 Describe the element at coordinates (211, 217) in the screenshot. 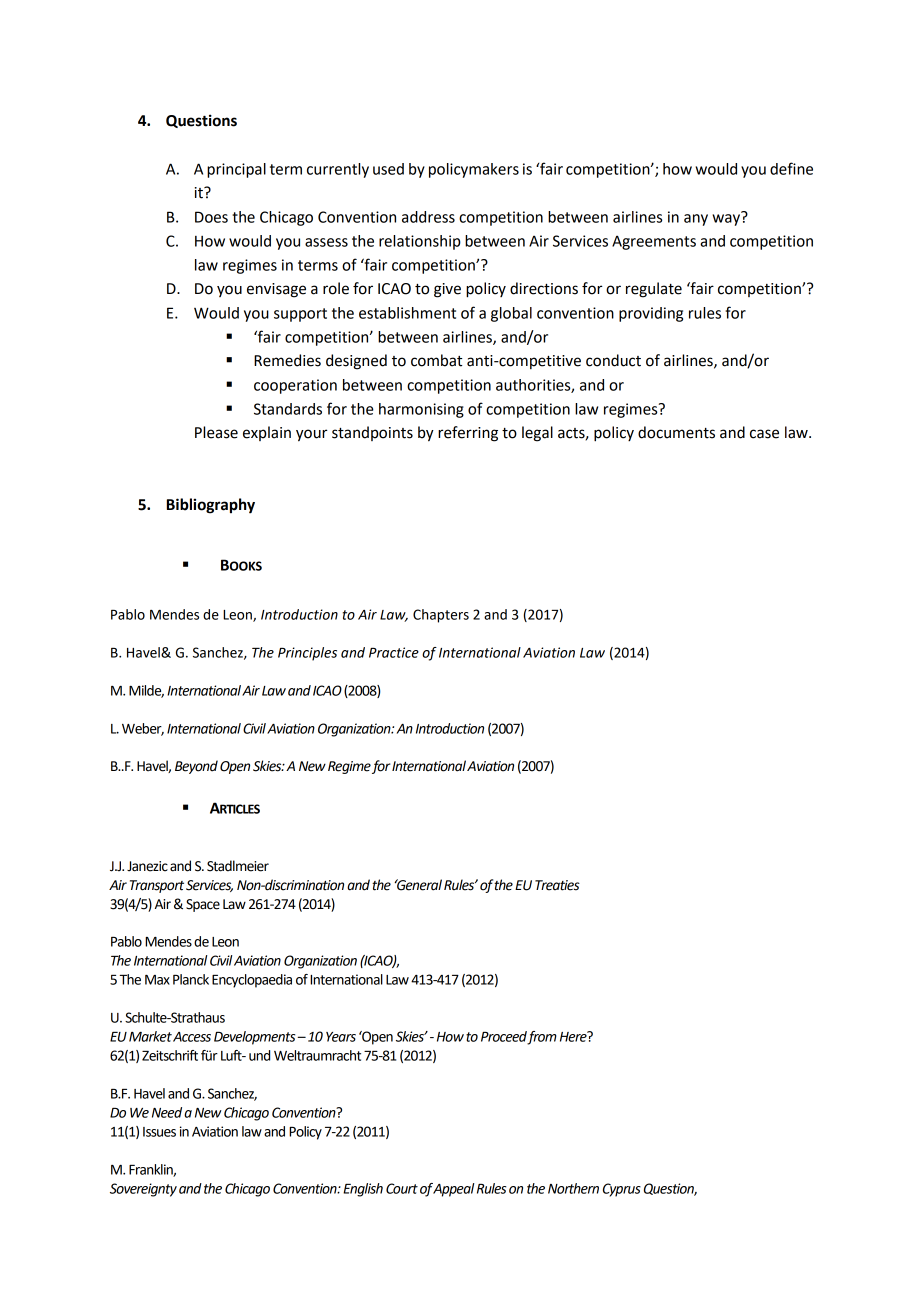

I see `Does` at that location.
